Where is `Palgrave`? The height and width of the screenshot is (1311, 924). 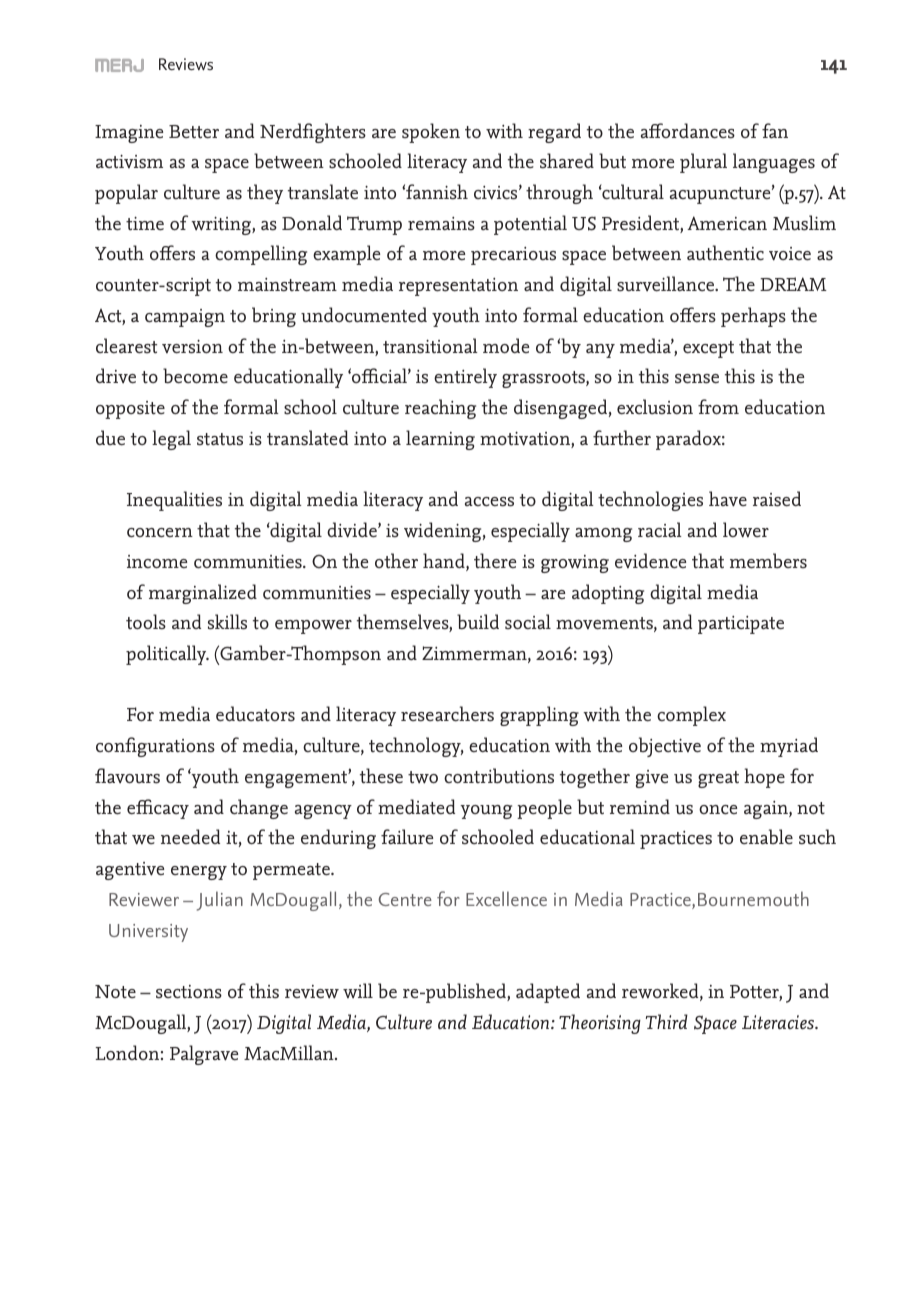 Palgrave is located at coordinates (204, 1055).
